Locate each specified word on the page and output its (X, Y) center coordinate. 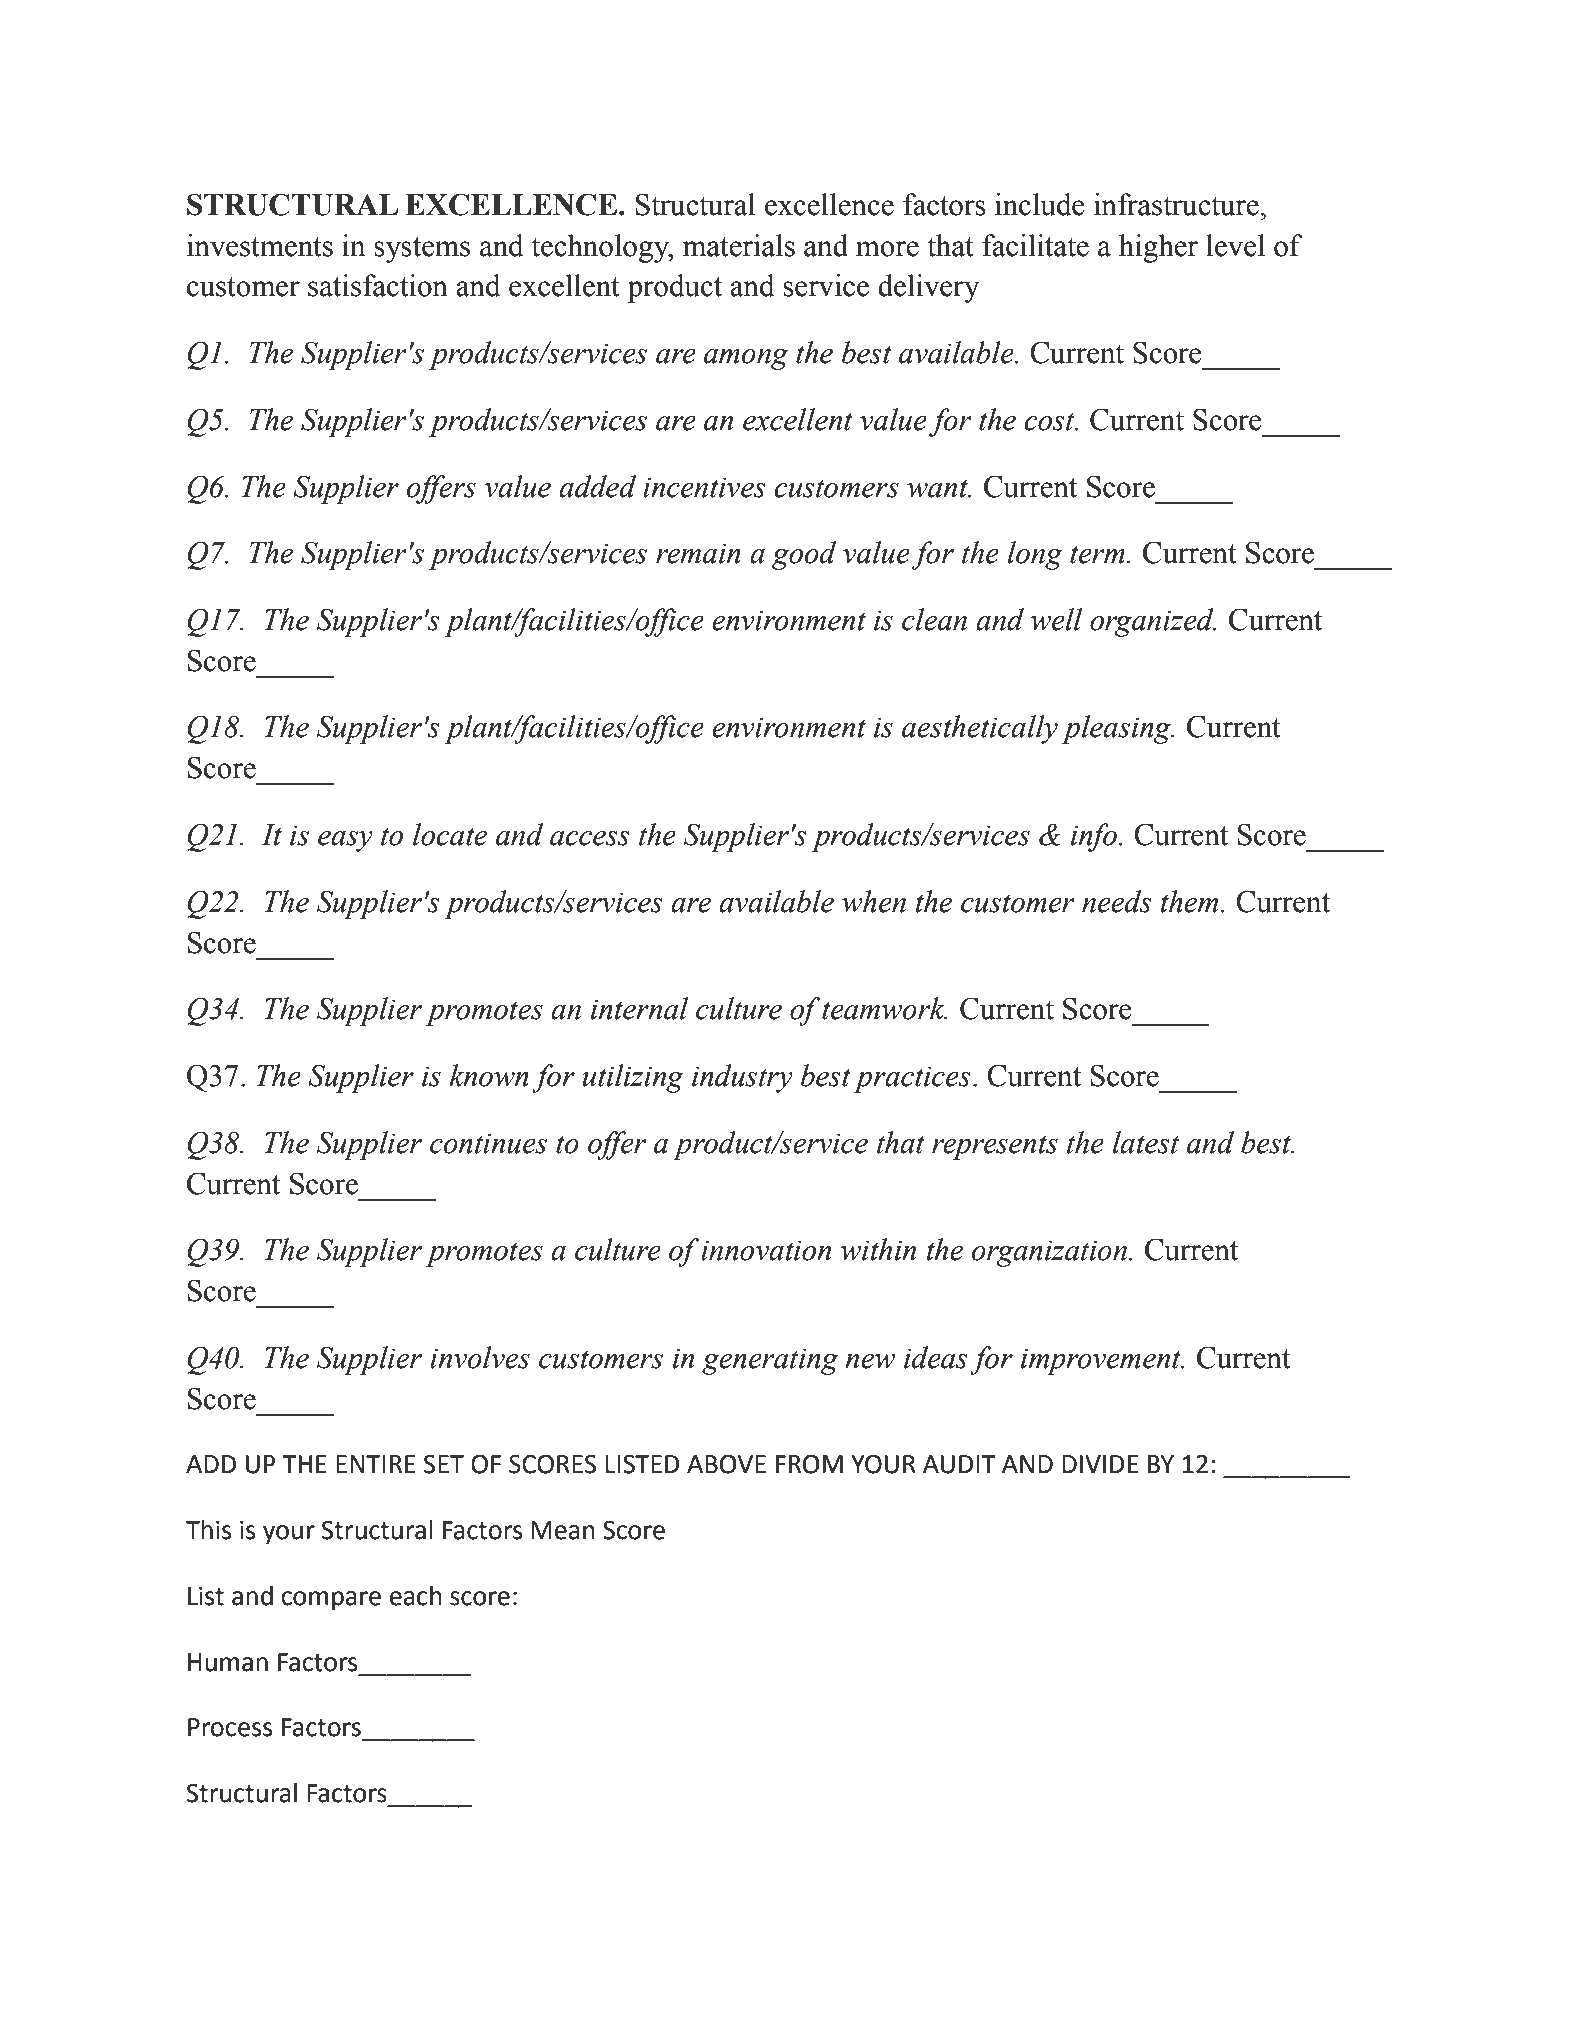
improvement (1102, 1361)
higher (1158, 248)
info (1095, 837)
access (590, 838)
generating (770, 1361)
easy (345, 841)
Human (228, 1662)
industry (742, 1078)
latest (1145, 1142)
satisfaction (378, 285)
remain (698, 553)
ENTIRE (376, 1464)
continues (488, 1143)
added (597, 486)
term (1097, 554)
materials (739, 245)
